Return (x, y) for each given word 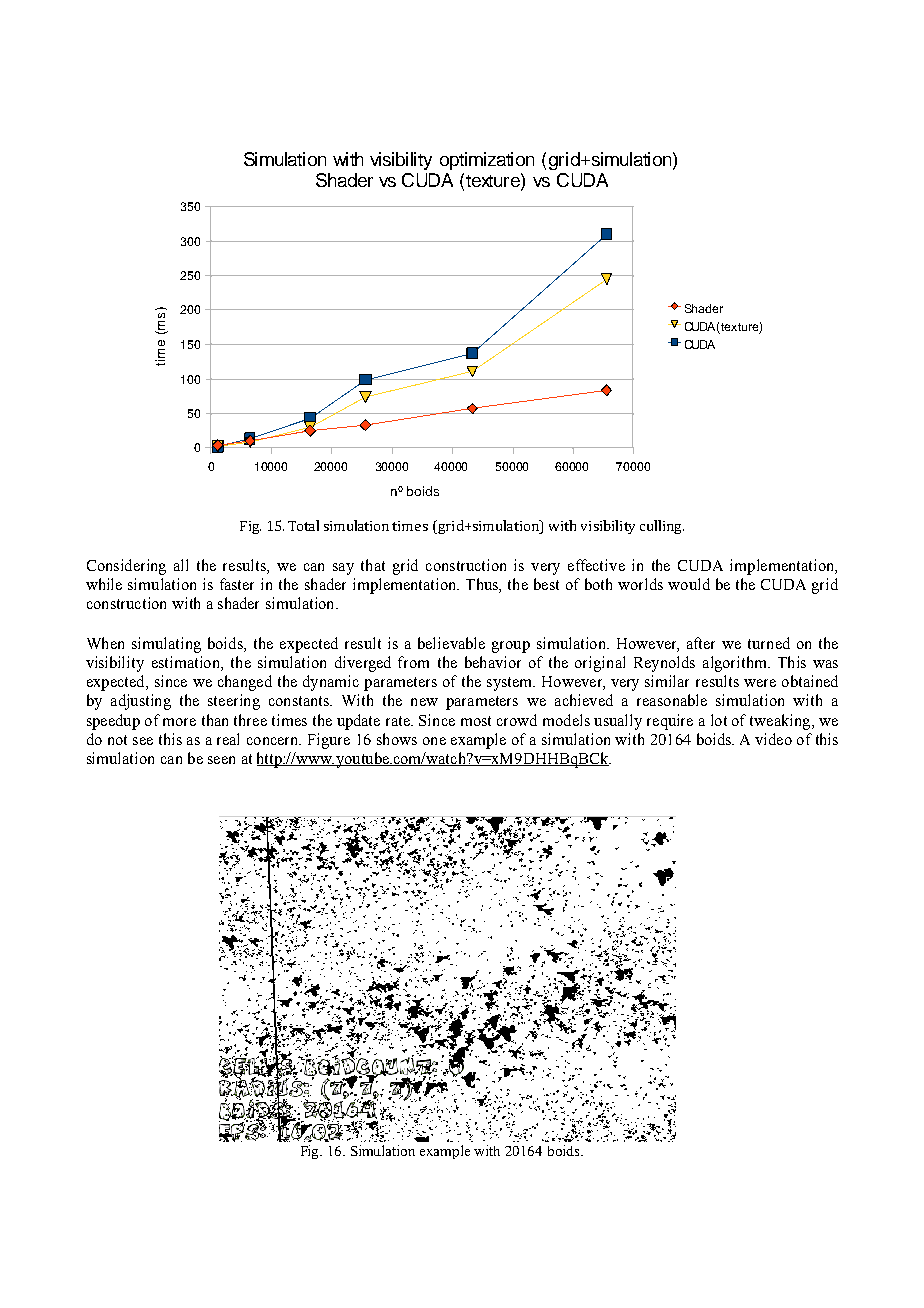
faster (237, 584)
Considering (126, 567)
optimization (487, 161)
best (546, 584)
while (104, 584)
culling (662, 527)
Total (303, 525)
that (373, 565)
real (228, 739)
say (343, 569)
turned (769, 643)
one (434, 741)
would (689, 584)
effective (596, 565)
